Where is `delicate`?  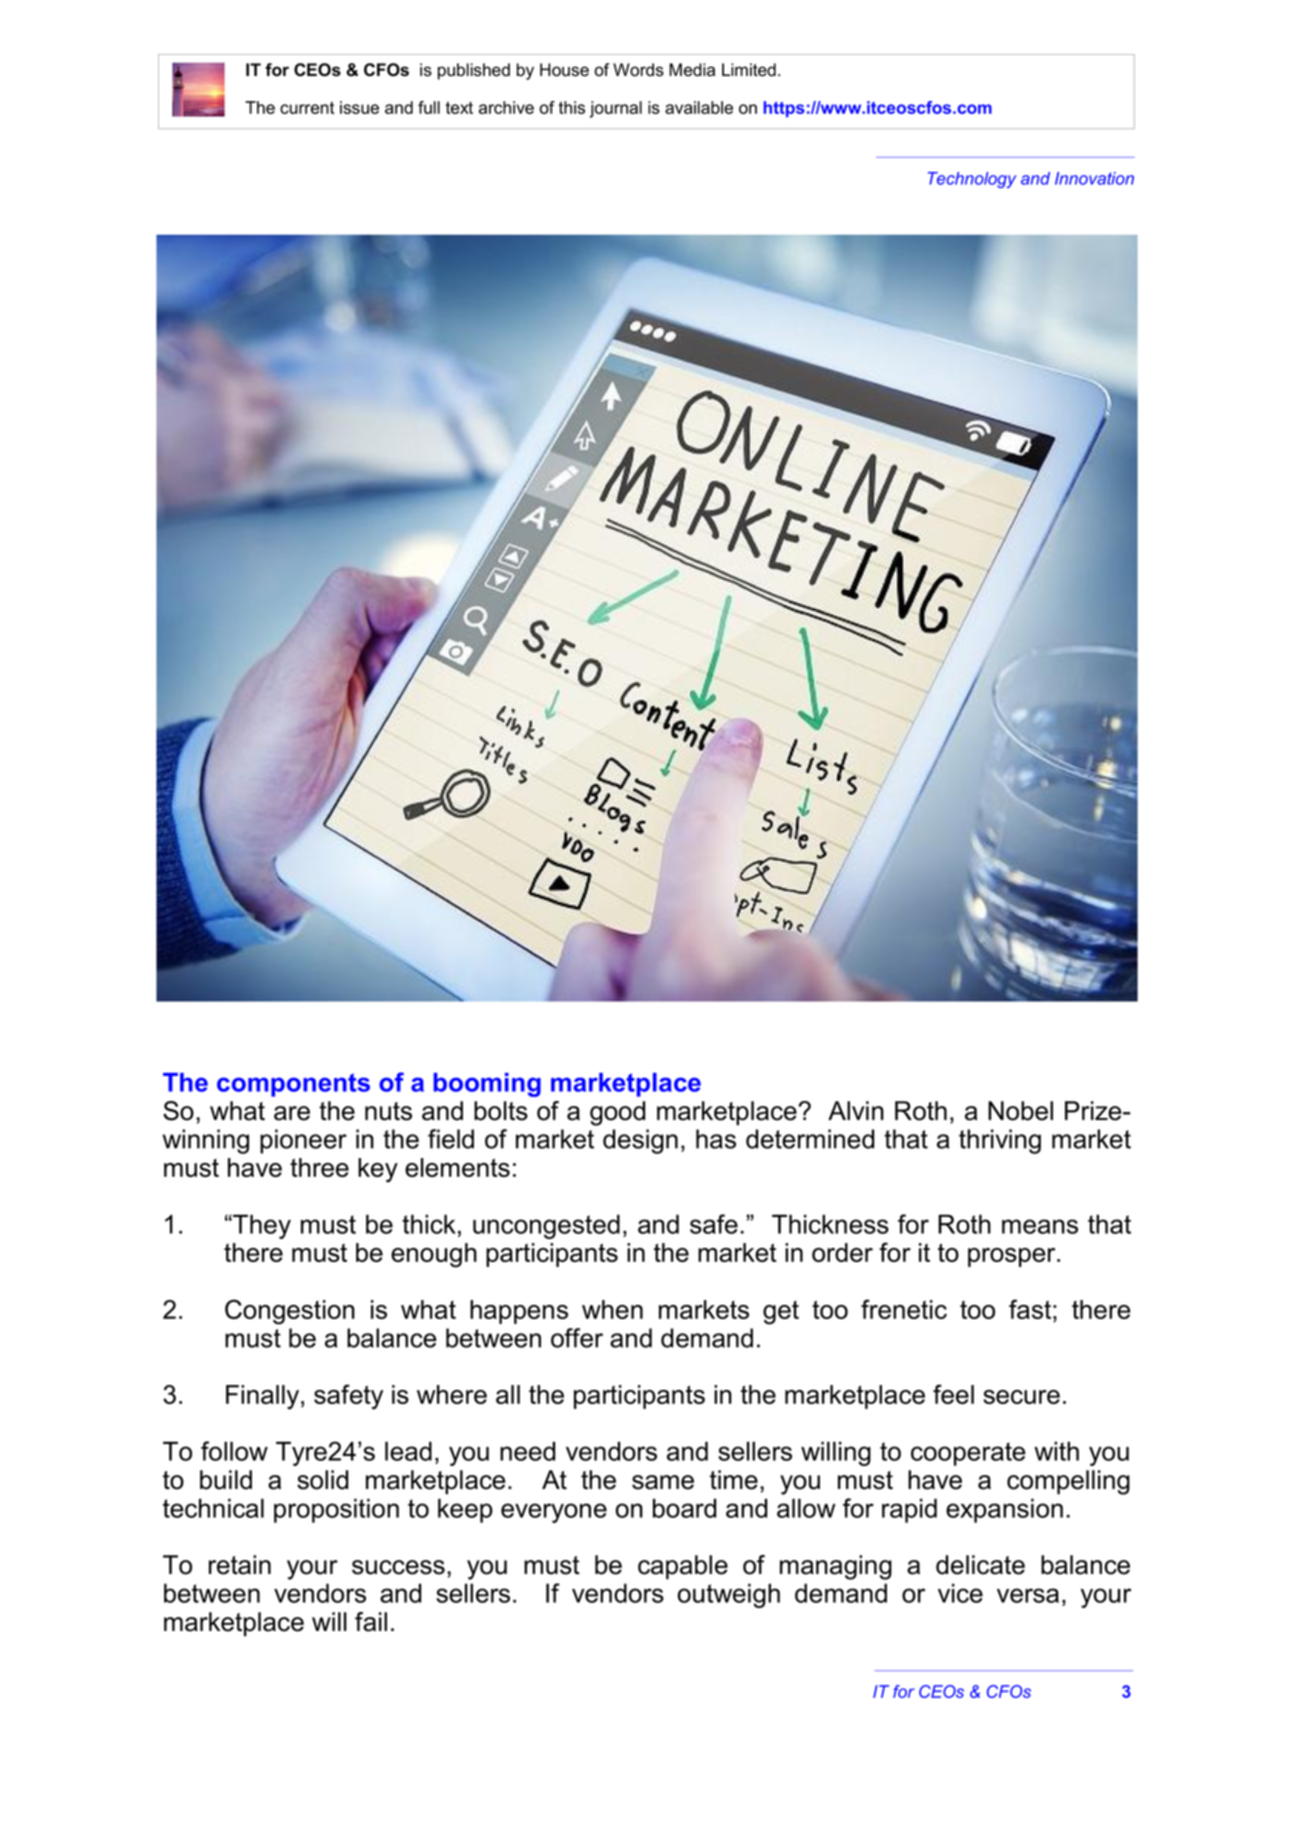 delicate is located at coordinates (980, 1565).
